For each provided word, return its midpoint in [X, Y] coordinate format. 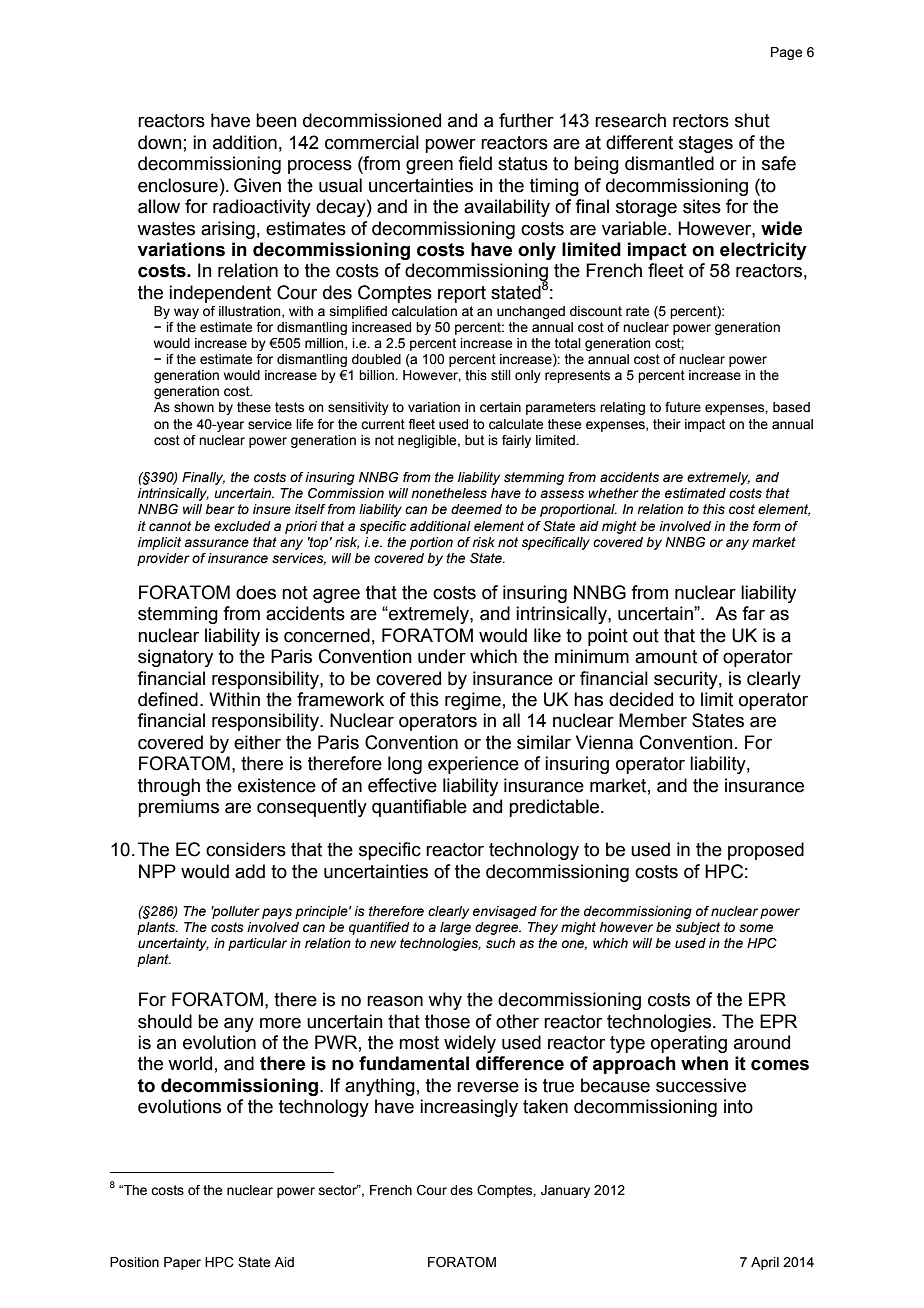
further [526, 120]
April [765, 1263]
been [276, 120]
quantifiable [419, 808]
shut [752, 120]
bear [220, 509]
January [565, 1191]
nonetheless [449, 493]
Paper [182, 1263]
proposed [766, 851]
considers [246, 849]
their [667, 424]
